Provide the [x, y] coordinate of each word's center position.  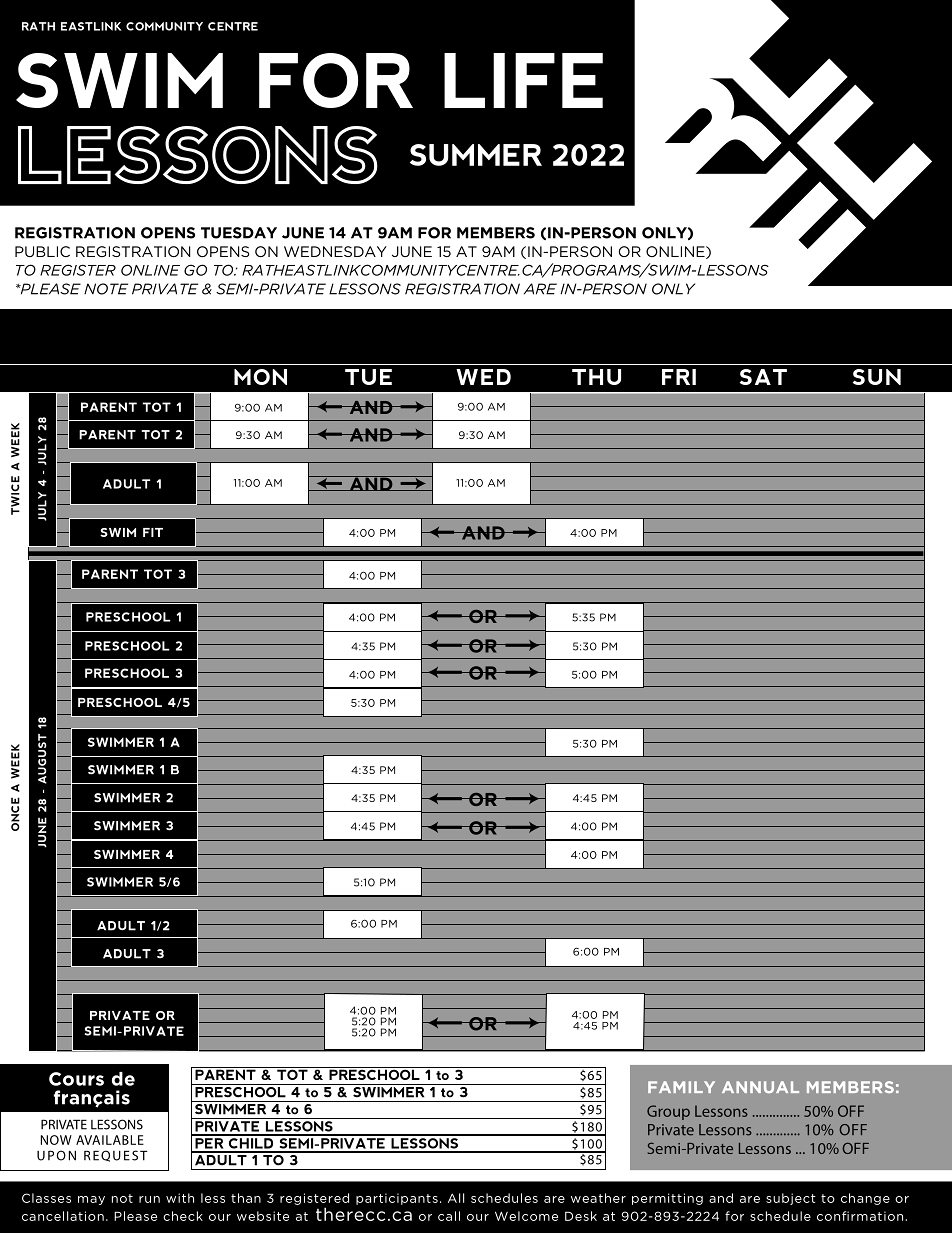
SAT [763, 377]
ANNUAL [760, 1087]
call [449, 1216]
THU [596, 377]
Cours [76, 1079]
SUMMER [476, 155]
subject [791, 1199]
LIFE [523, 80]
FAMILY [681, 1087]
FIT [153, 532]
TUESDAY [239, 233]
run [149, 1199]
